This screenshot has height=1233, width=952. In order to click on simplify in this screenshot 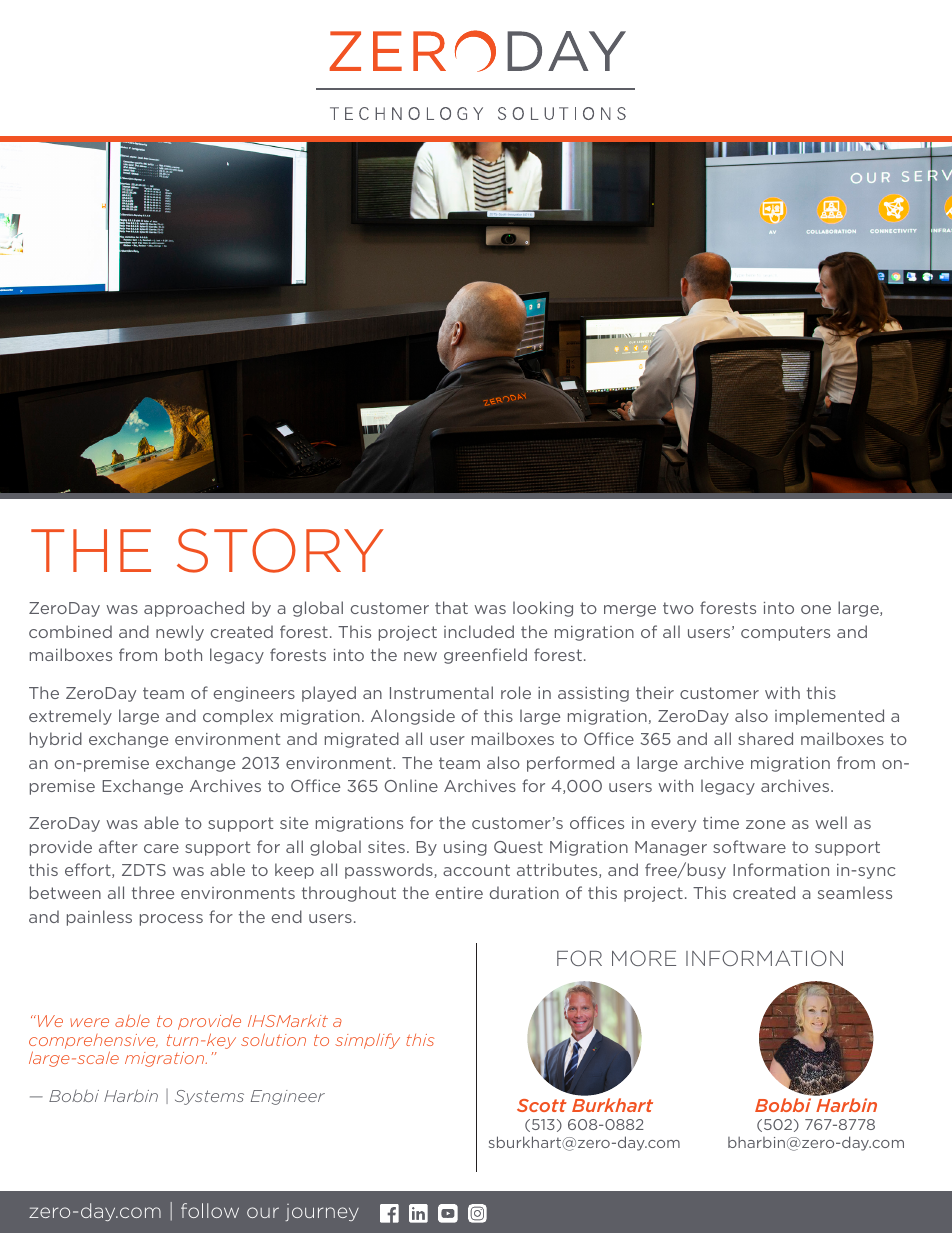, I will do `click(367, 1041)`.
